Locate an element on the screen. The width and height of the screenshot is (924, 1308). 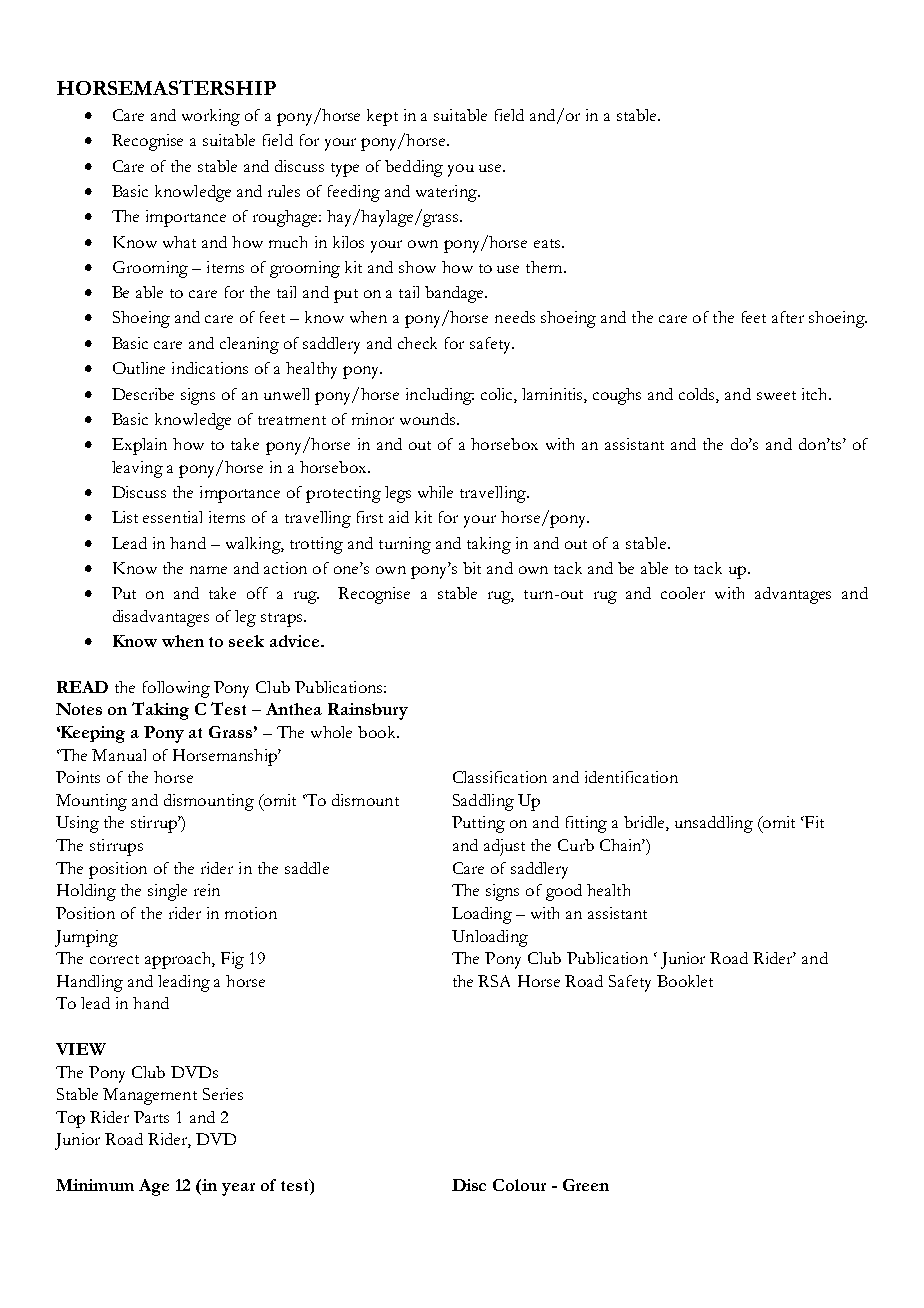
eats is located at coordinates (548, 243).
